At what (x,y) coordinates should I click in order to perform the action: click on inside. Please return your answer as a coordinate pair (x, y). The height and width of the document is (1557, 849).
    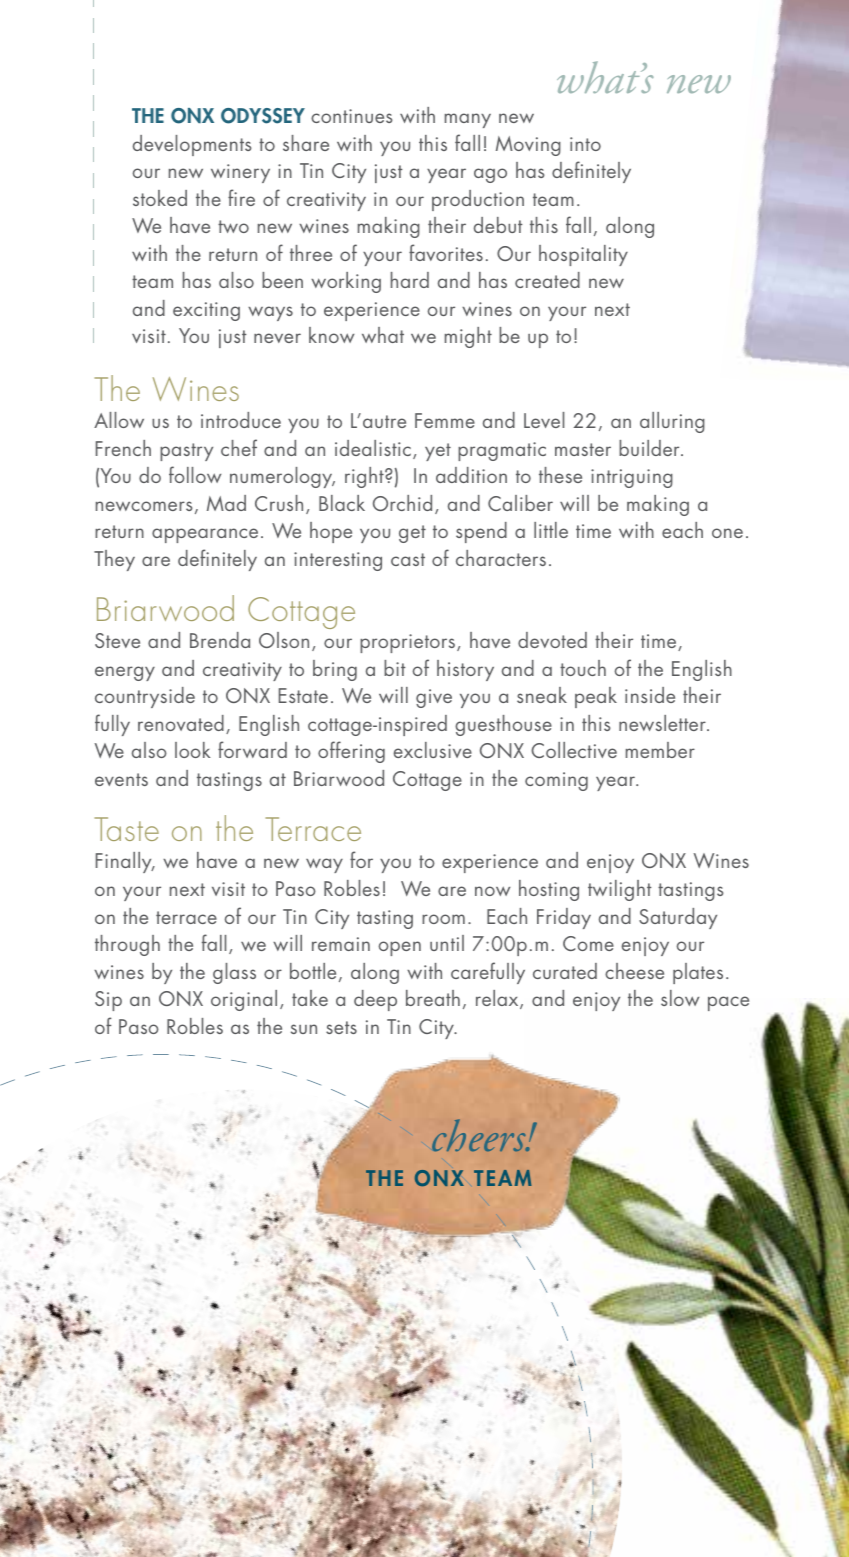
    Looking at the image, I should click on (650, 695).
